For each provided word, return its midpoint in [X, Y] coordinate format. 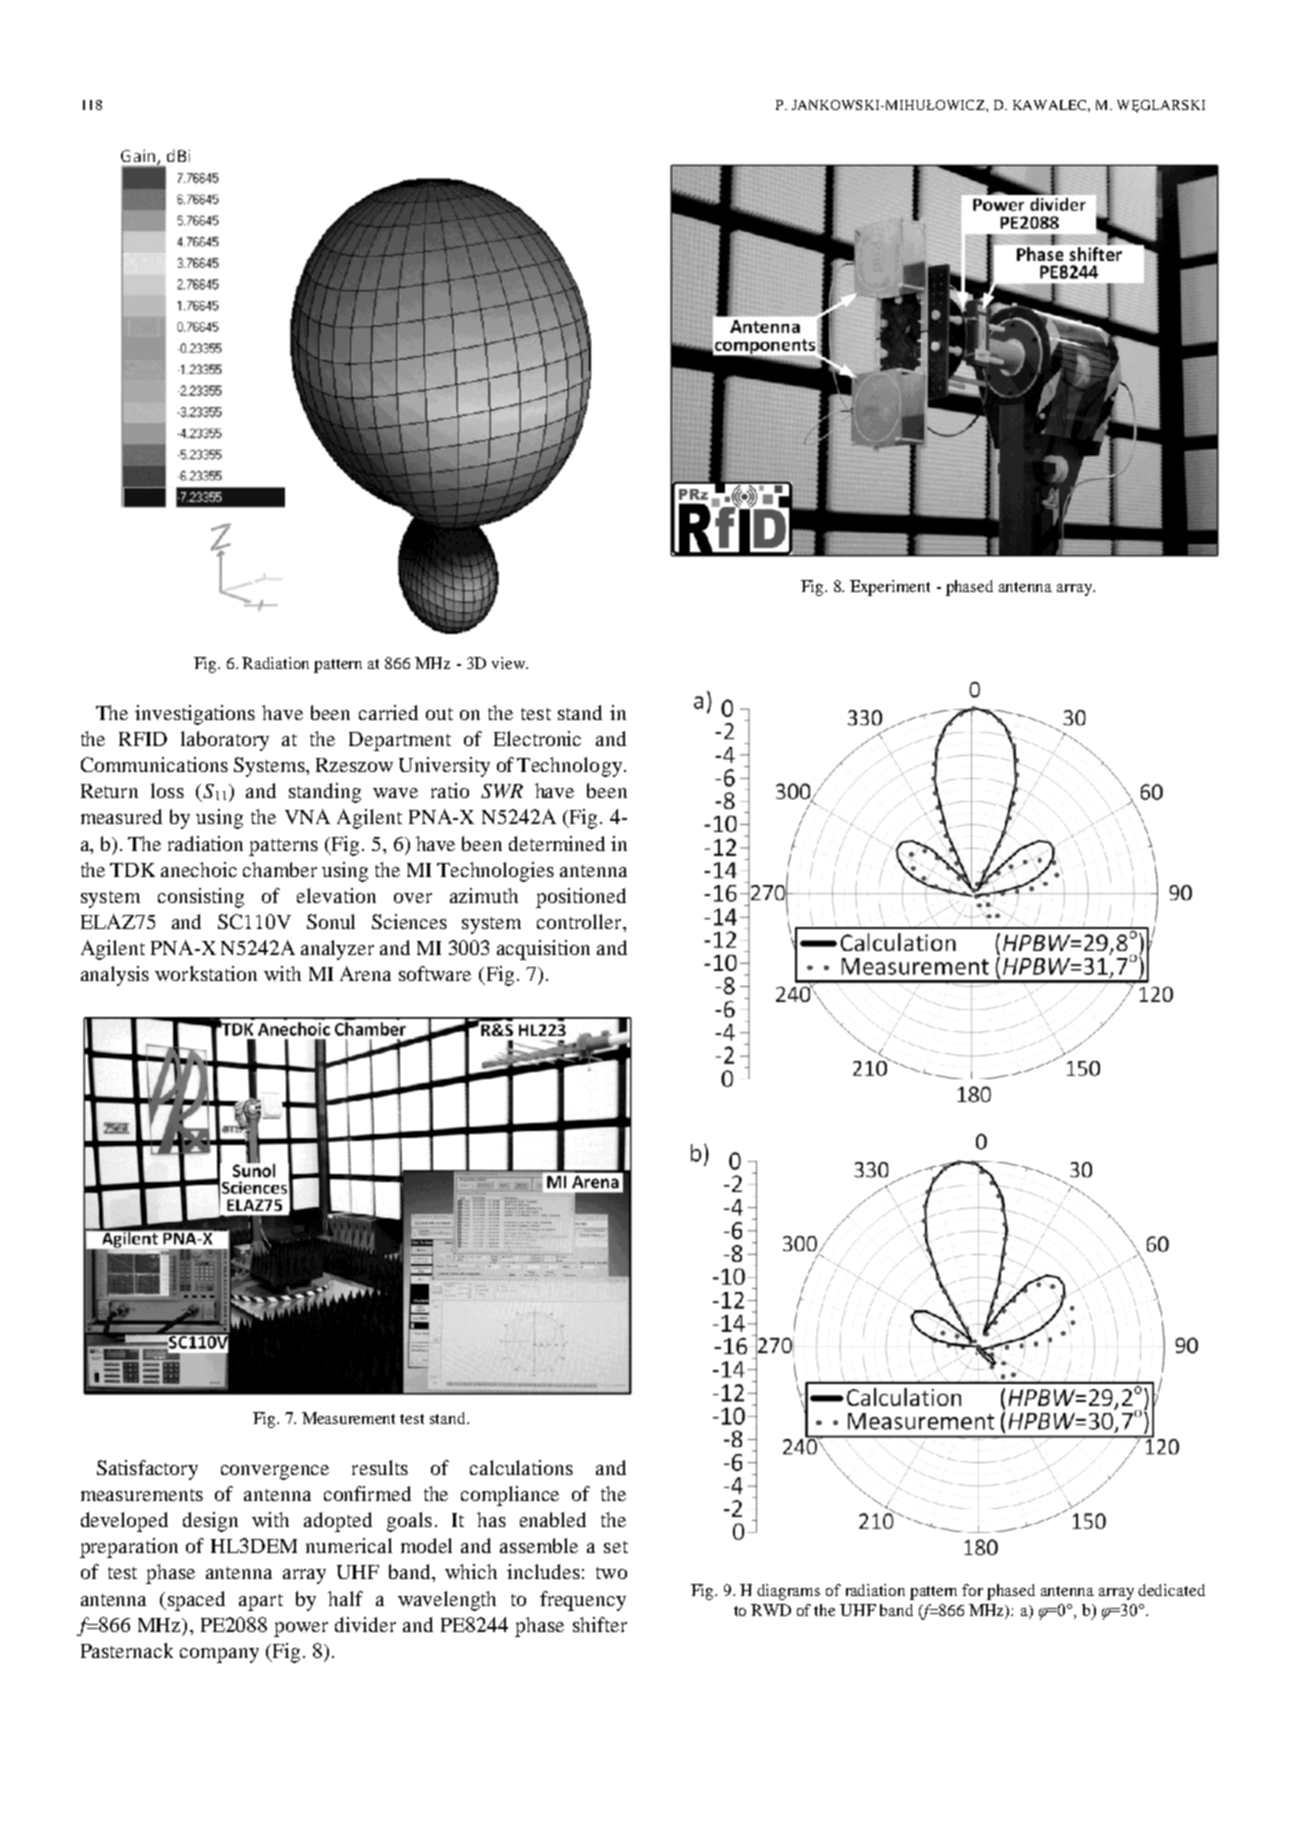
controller [580, 921]
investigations [195, 715]
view [509, 663]
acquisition [543, 950]
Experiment [890, 588]
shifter [600, 1624]
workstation [206, 973]
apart [261, 1602]
